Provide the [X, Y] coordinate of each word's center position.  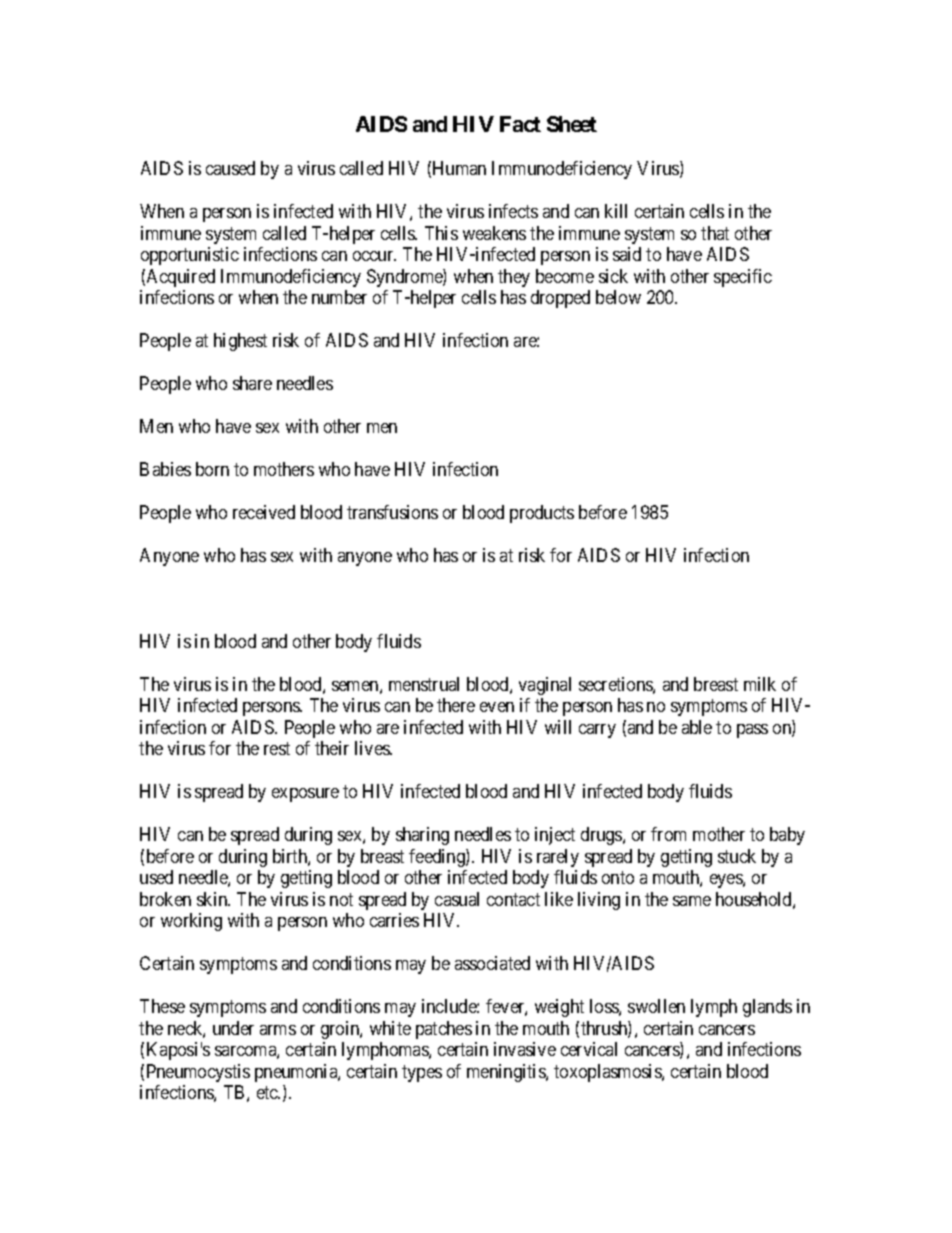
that [715, 233]
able [697, 727]
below [618, 297]
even [497, 707]
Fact [520, 124]
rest [277, 749]
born [212, 469]
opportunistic [190, 256]
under [233, 1028]
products [542, 514]
